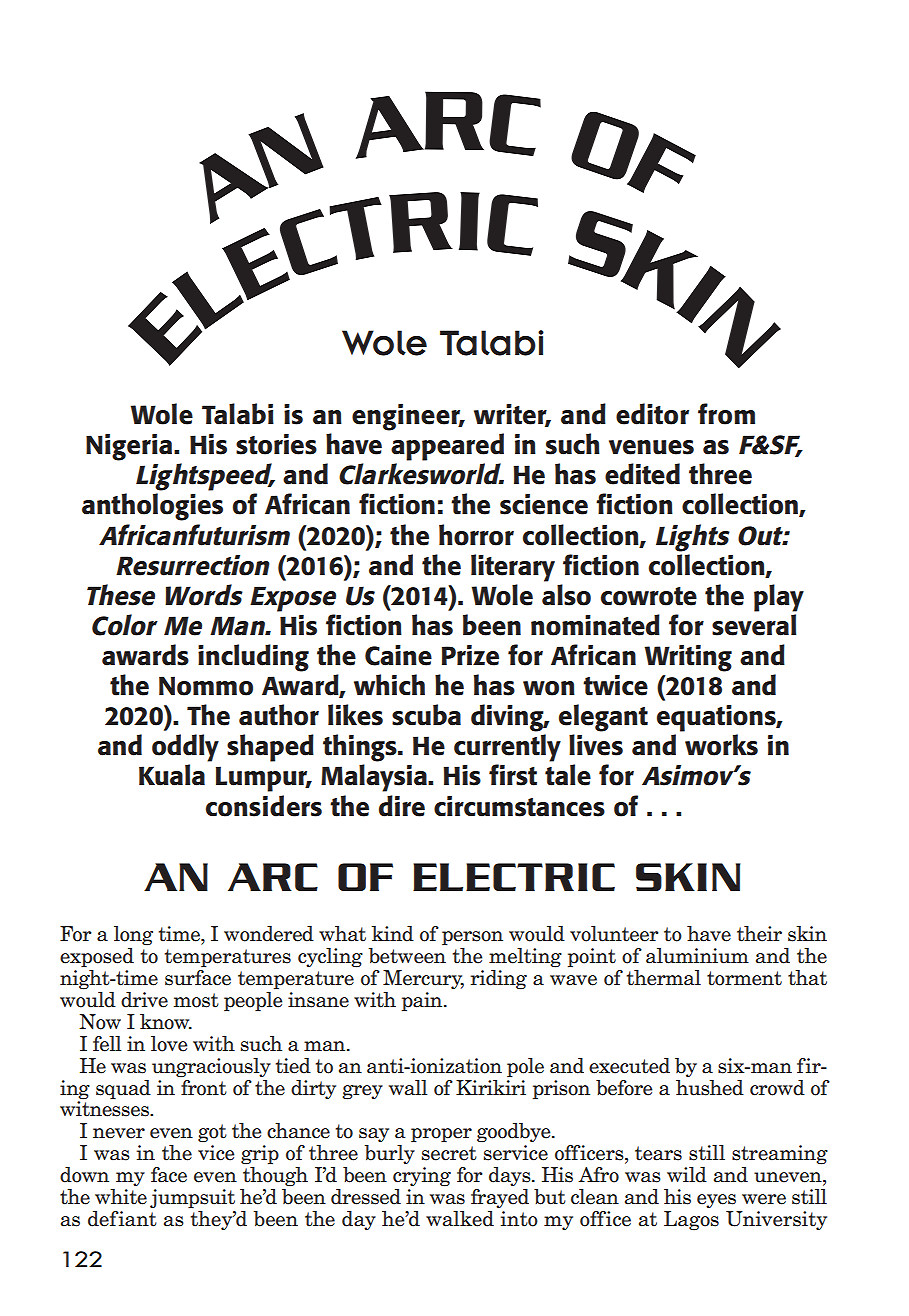  Describe the element at coordinates (185, 748) in the screenshot. I see `oddly` at that location.
